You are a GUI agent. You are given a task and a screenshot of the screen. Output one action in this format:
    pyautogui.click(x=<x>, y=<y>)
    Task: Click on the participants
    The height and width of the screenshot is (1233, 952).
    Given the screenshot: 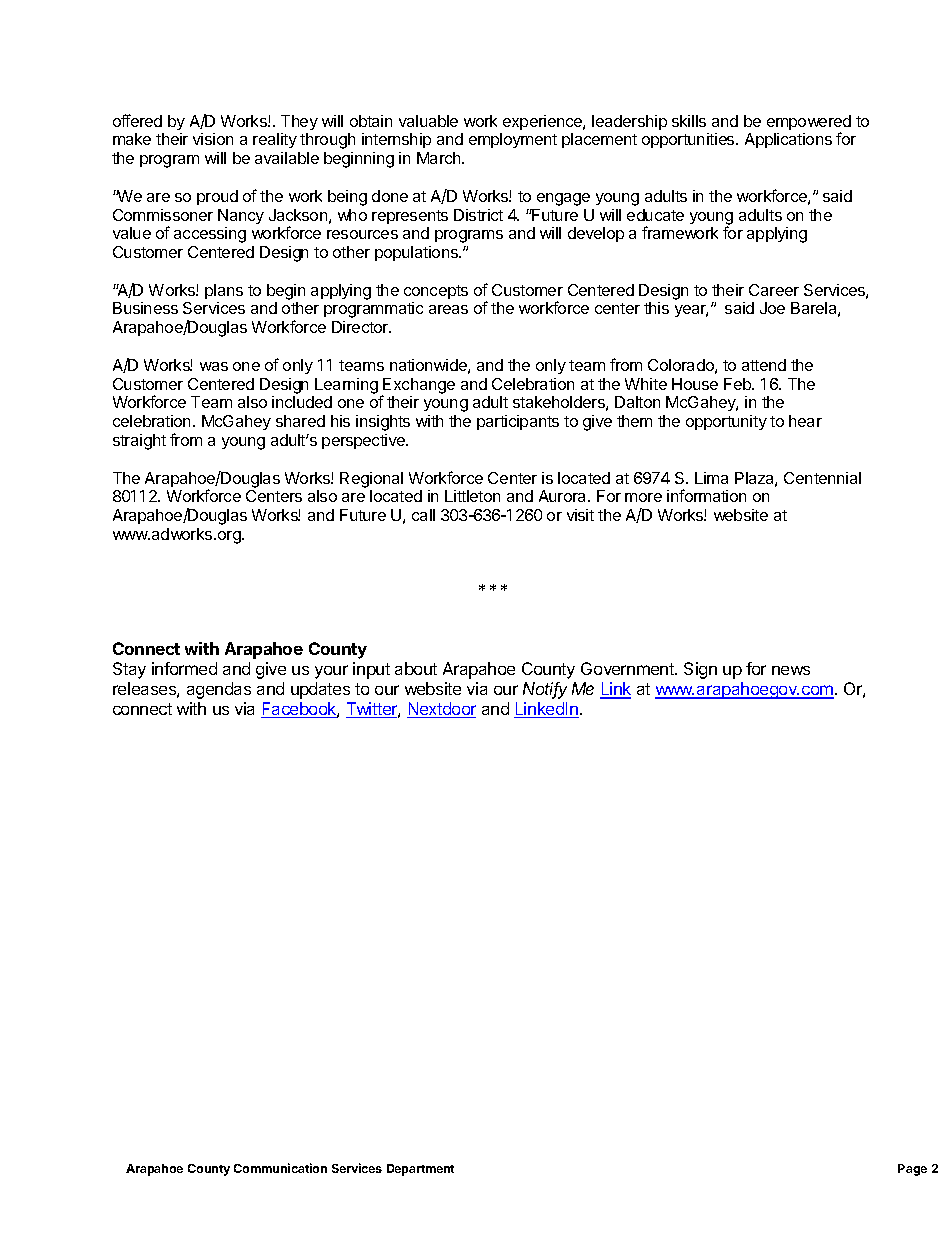 What is the action you would take?
    pyautogui.click(x=518, y=422)
